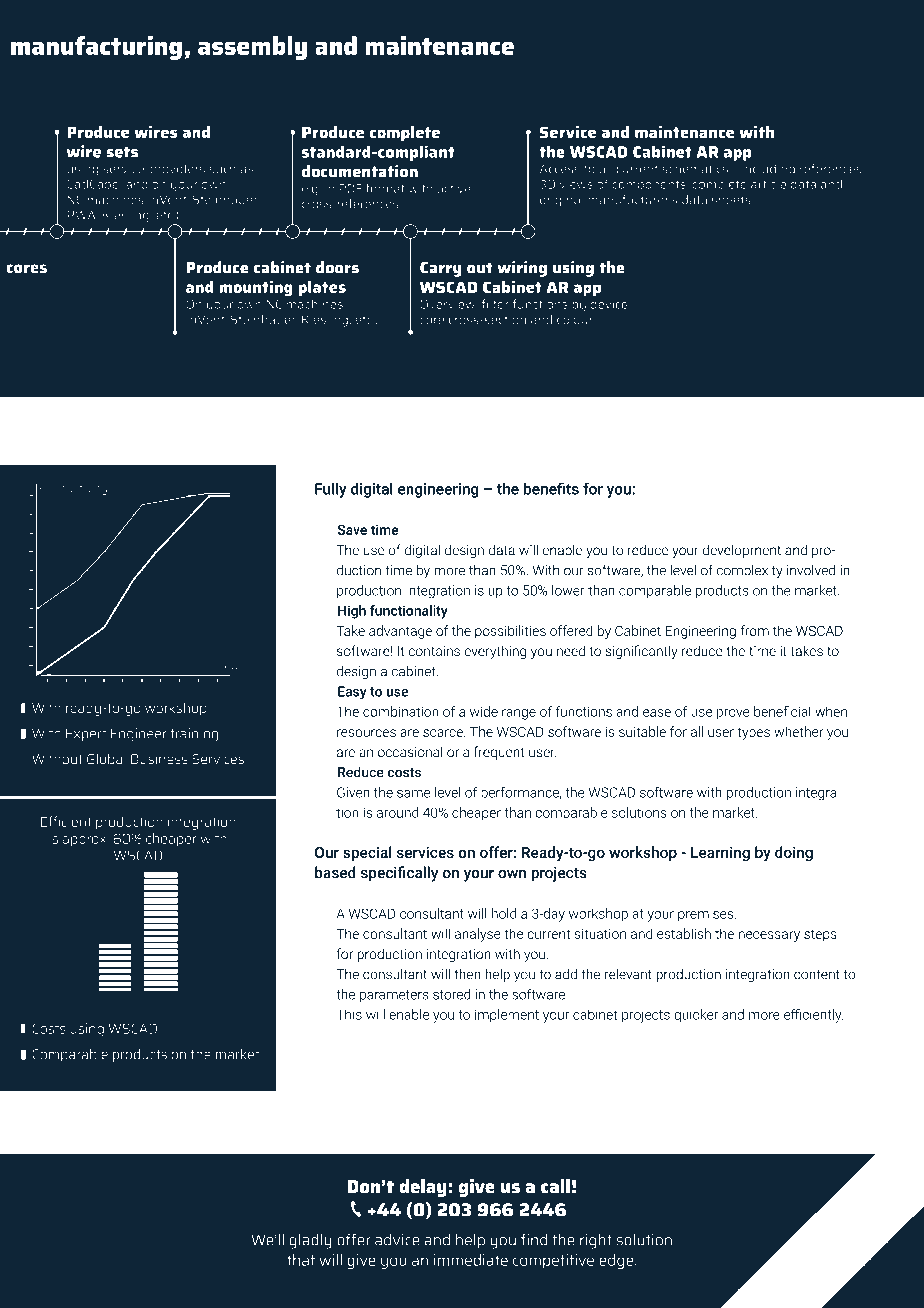 The width and height of the image is (924, 1308). I want to click on data, so click(502, 549).
